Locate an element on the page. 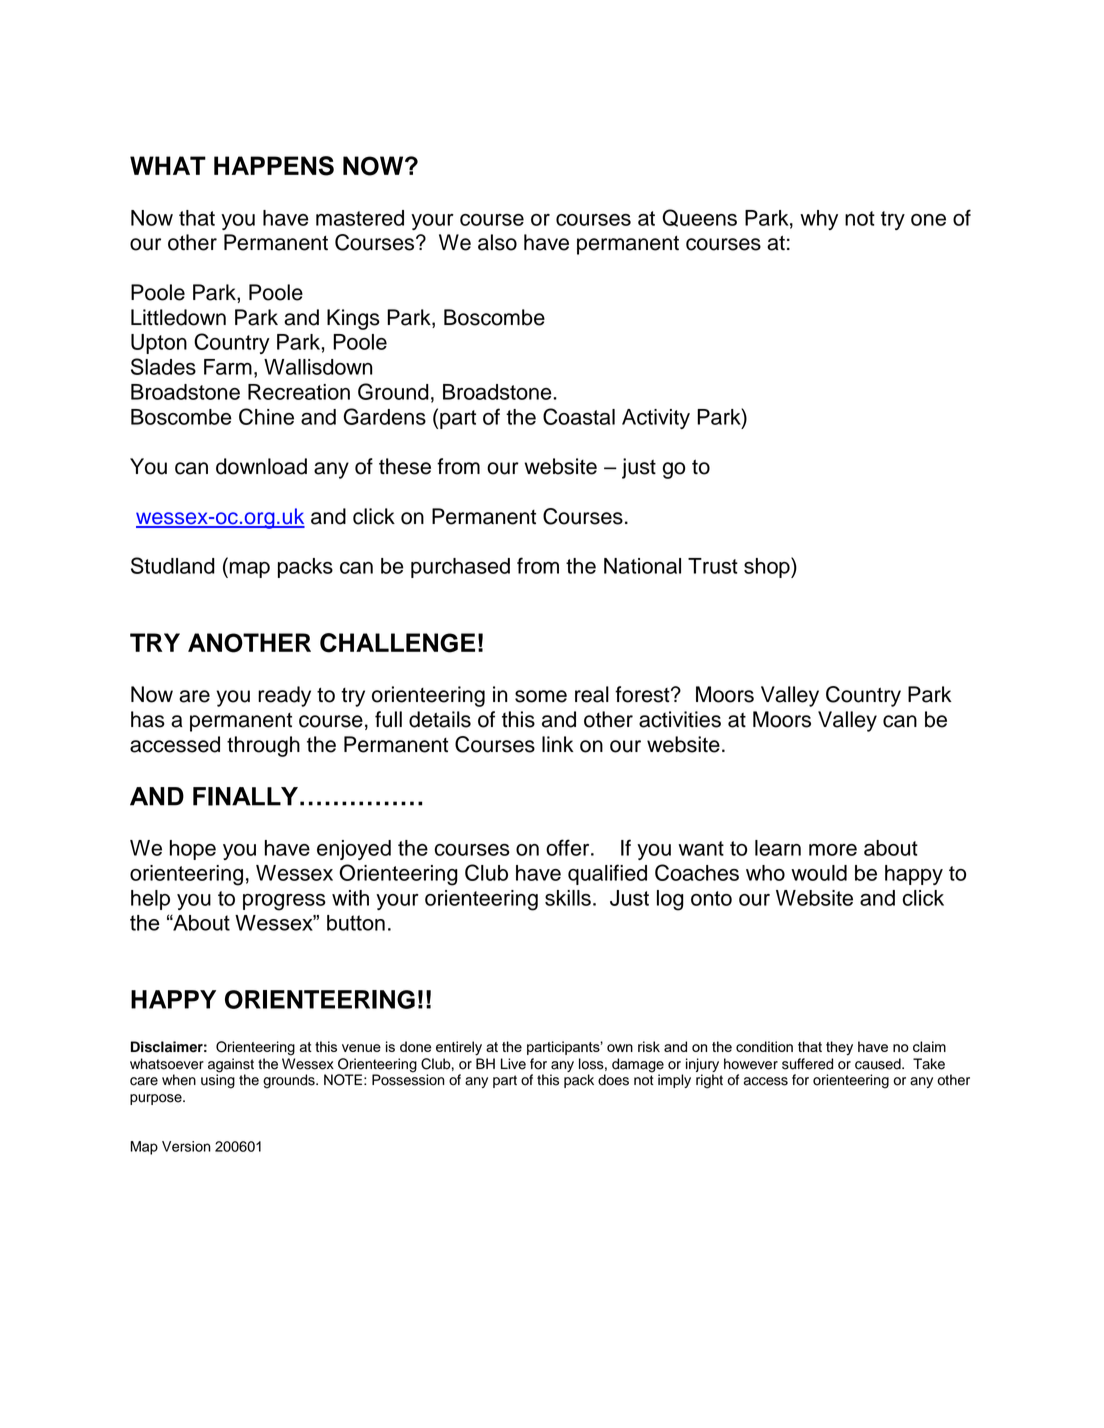 The width and height of the image is (1104, 1428). offer is located at coordinates (569, 847).
